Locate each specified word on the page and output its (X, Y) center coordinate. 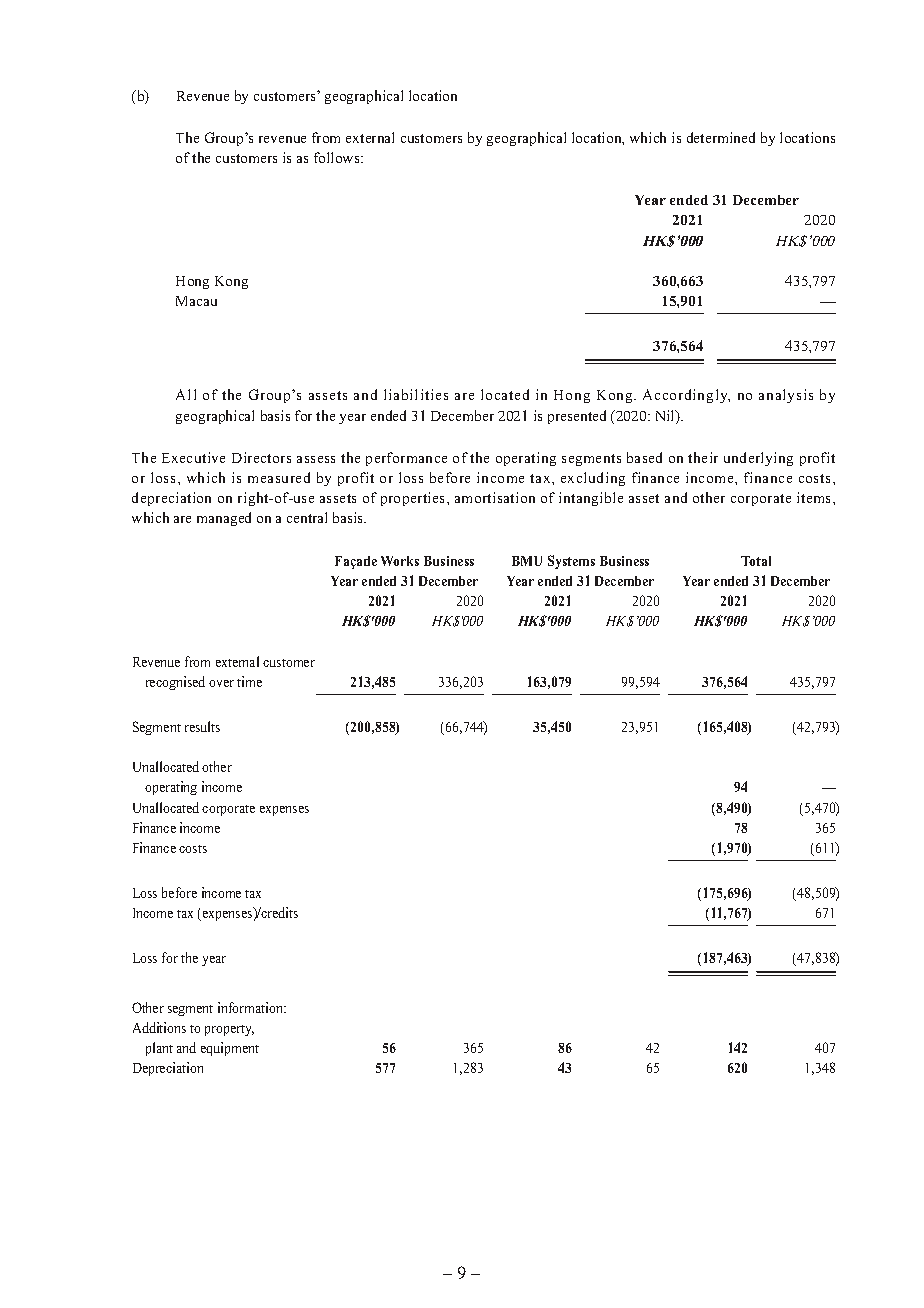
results (202, 726)
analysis (786, 396)
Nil (666, 417)
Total (756, 561)
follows (338, 157)
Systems (571, 562)
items (815, 497)
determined (721, 137)
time (249, 681)
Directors (261, 457)
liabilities (416, 394)
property (229, 1030)
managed (224, 519)
